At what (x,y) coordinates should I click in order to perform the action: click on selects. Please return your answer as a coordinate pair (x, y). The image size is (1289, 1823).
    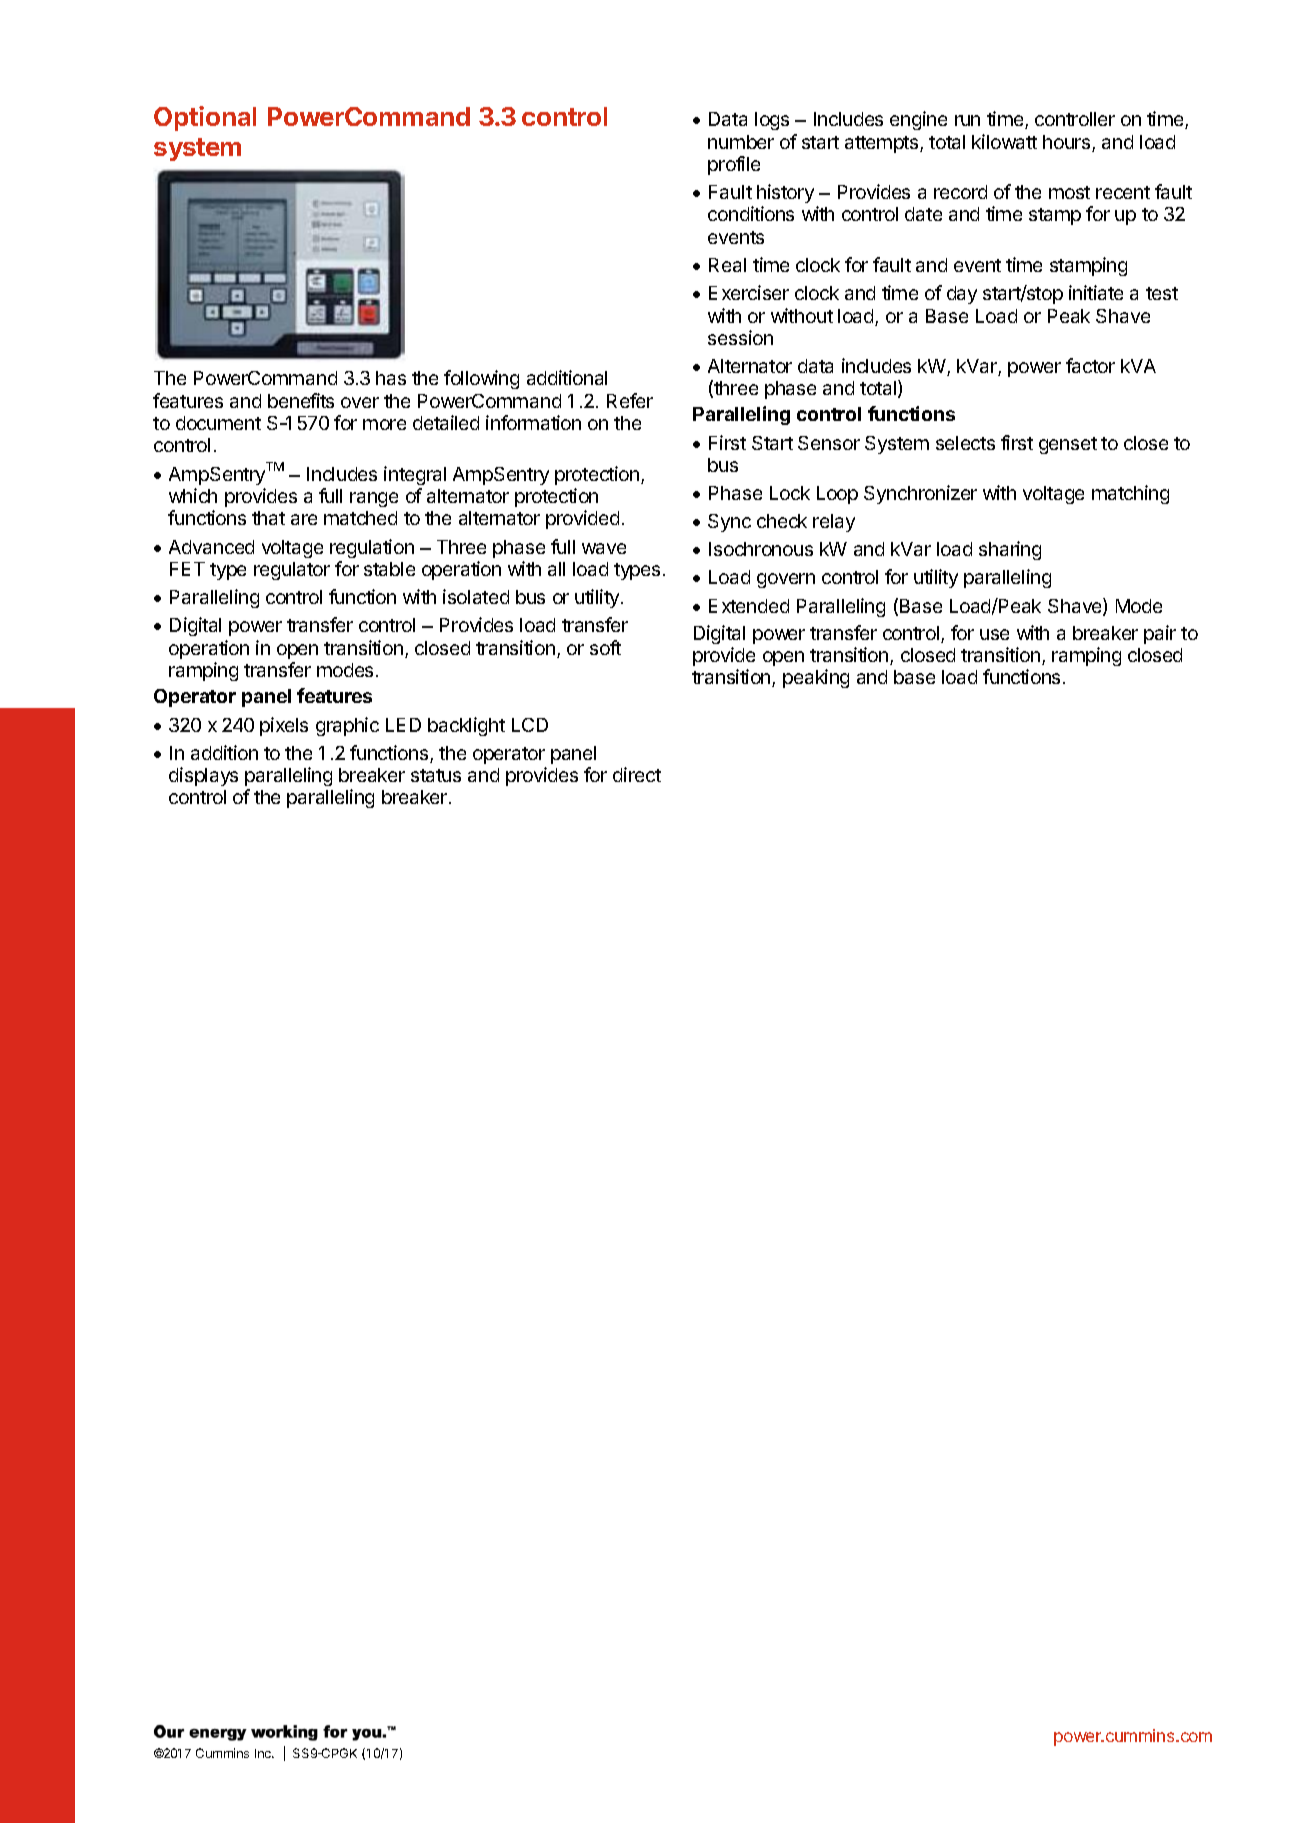
    Looking at the image, I should click on (965, 443).
